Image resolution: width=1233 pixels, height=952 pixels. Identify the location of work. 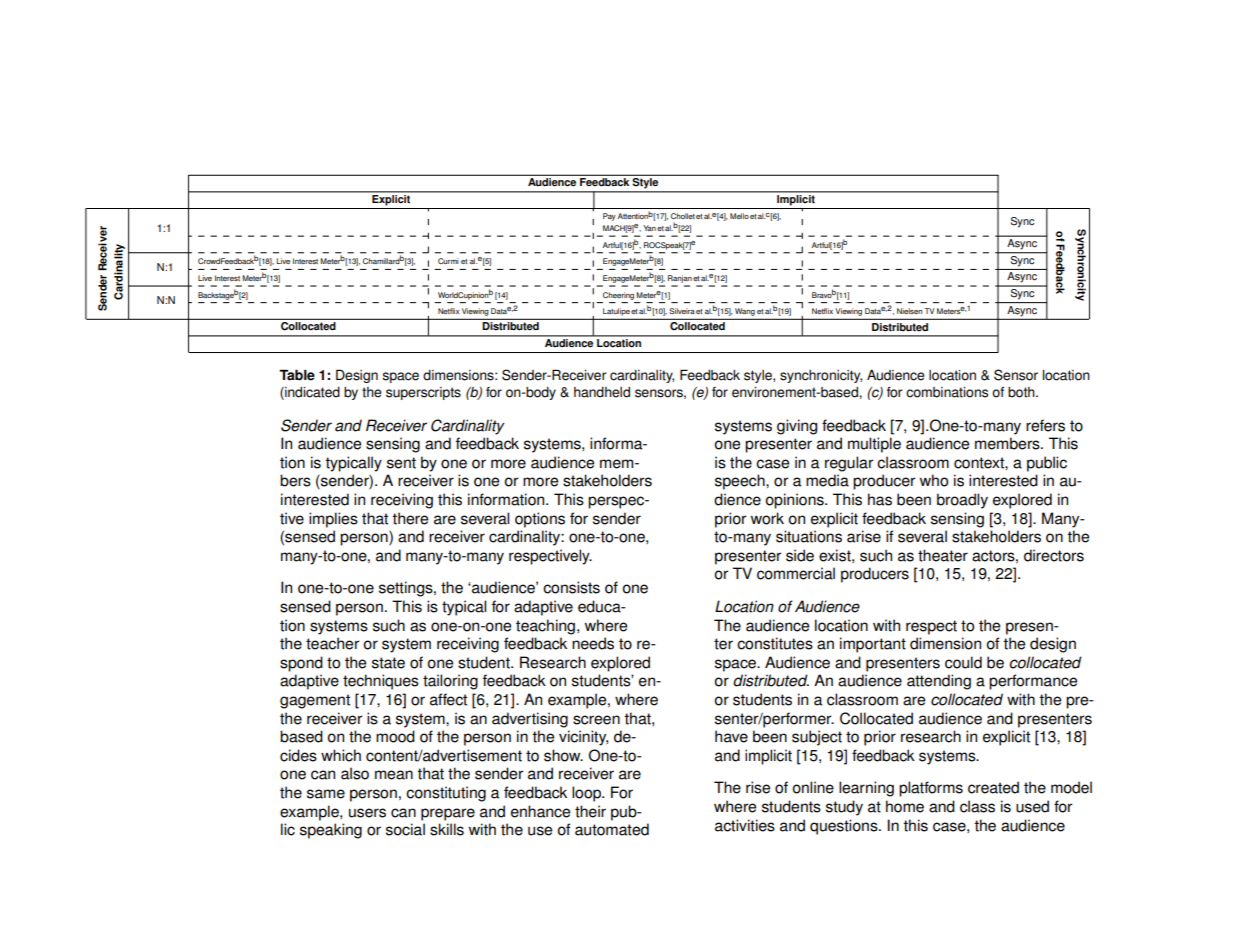
(767, 518).
